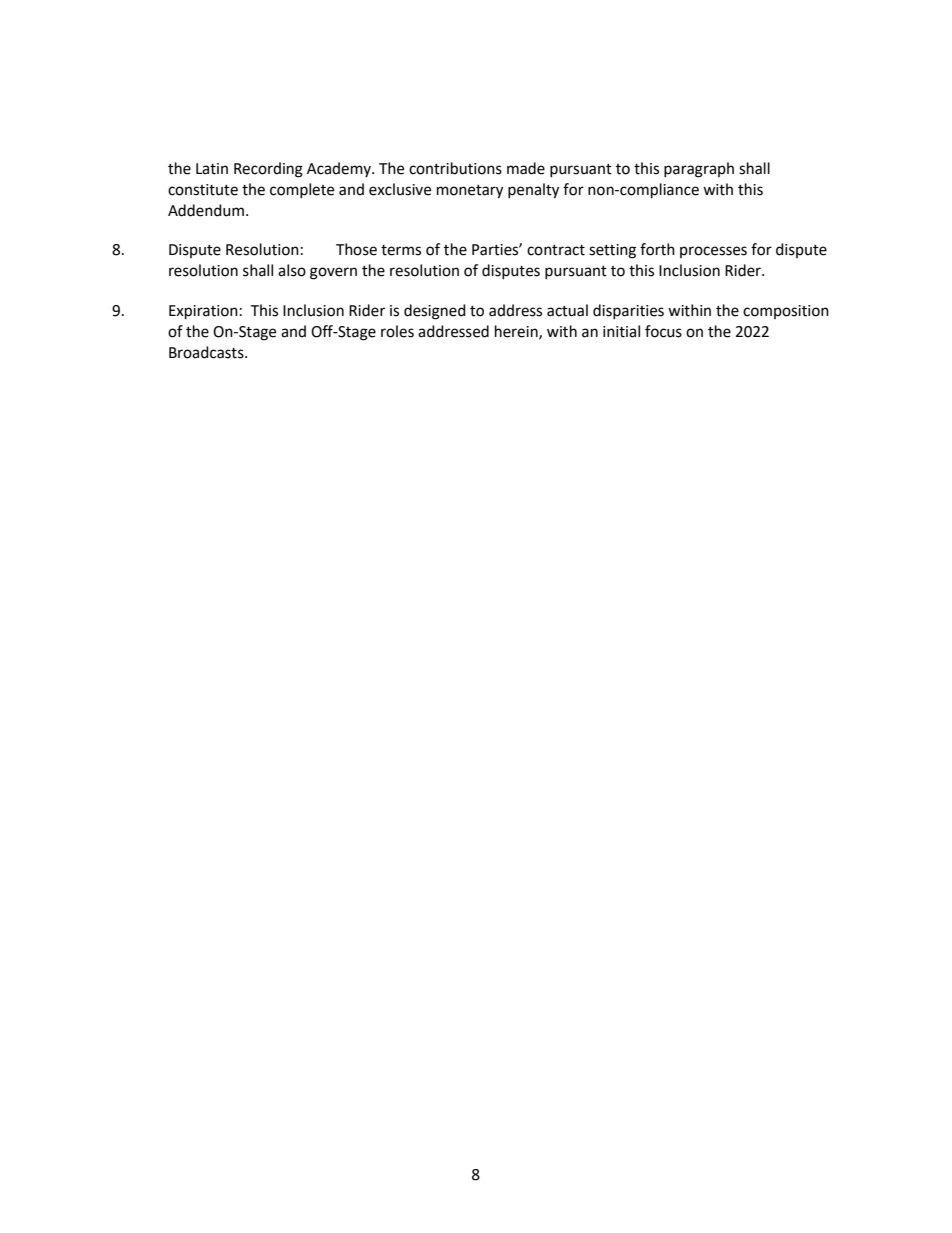 The image size is (952, 1233). Describe the element at coordinates (268, 170) in the screenshot. I see `Recording` at that location.
